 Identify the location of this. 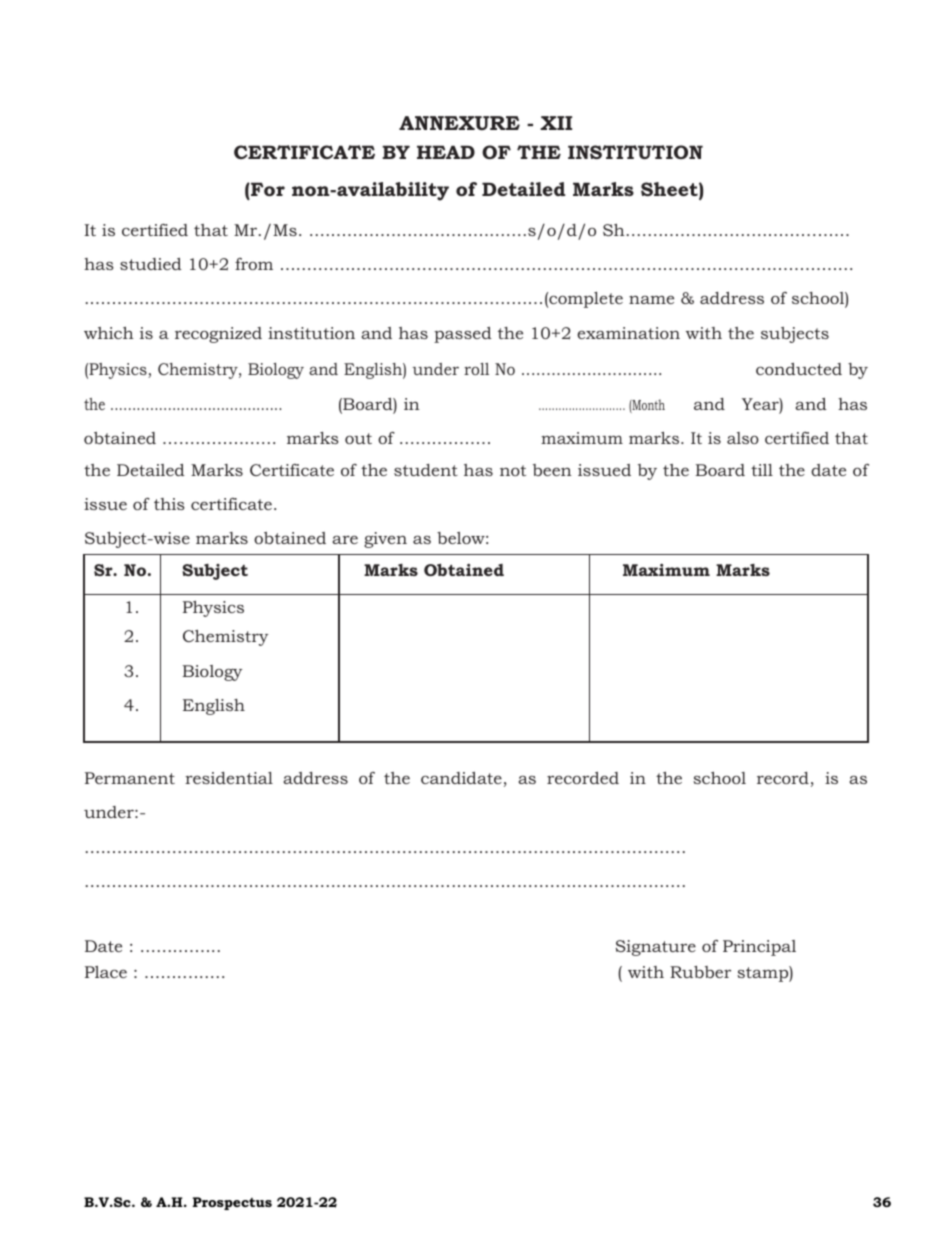
(169, 504).
